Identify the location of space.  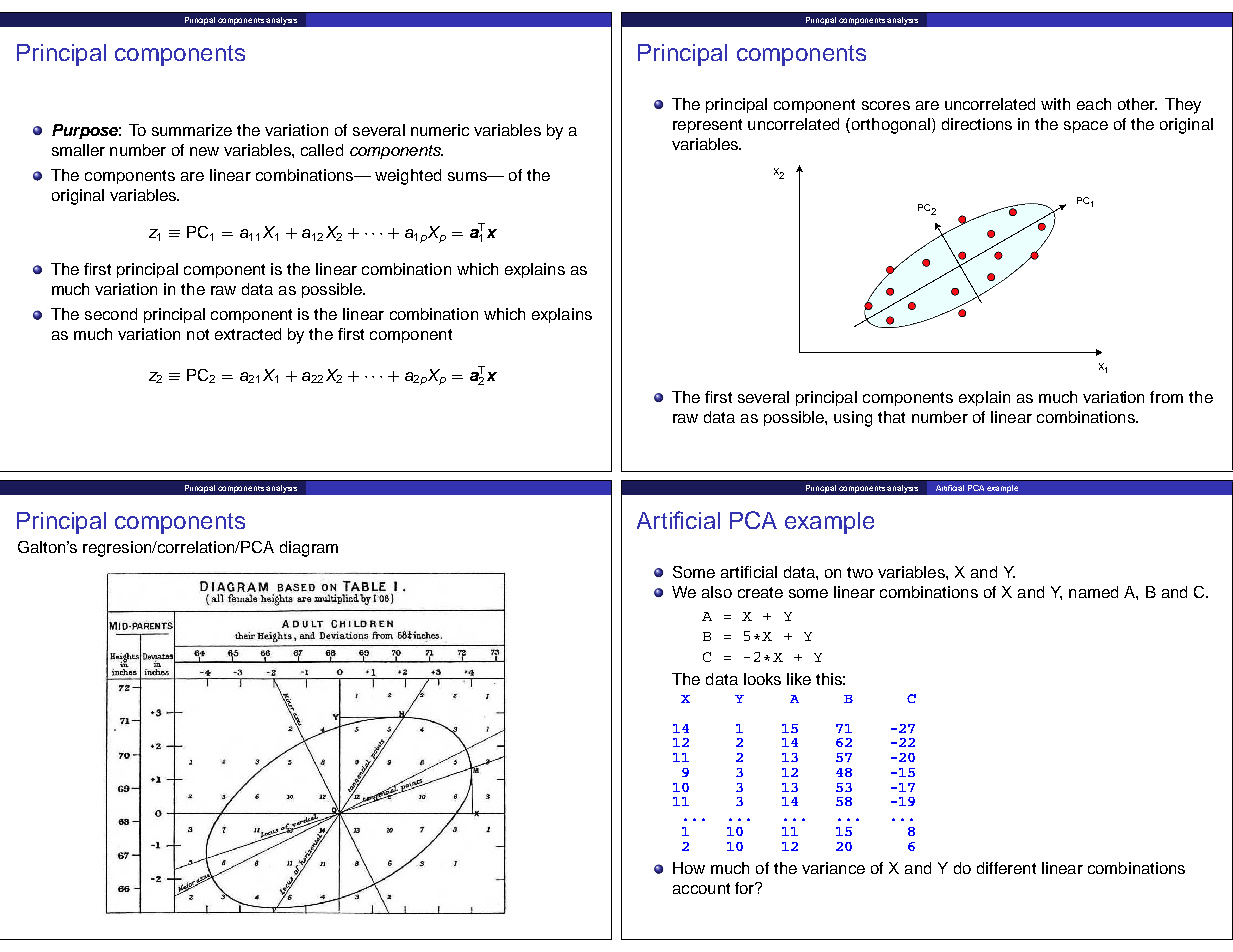
(1086, 127).
